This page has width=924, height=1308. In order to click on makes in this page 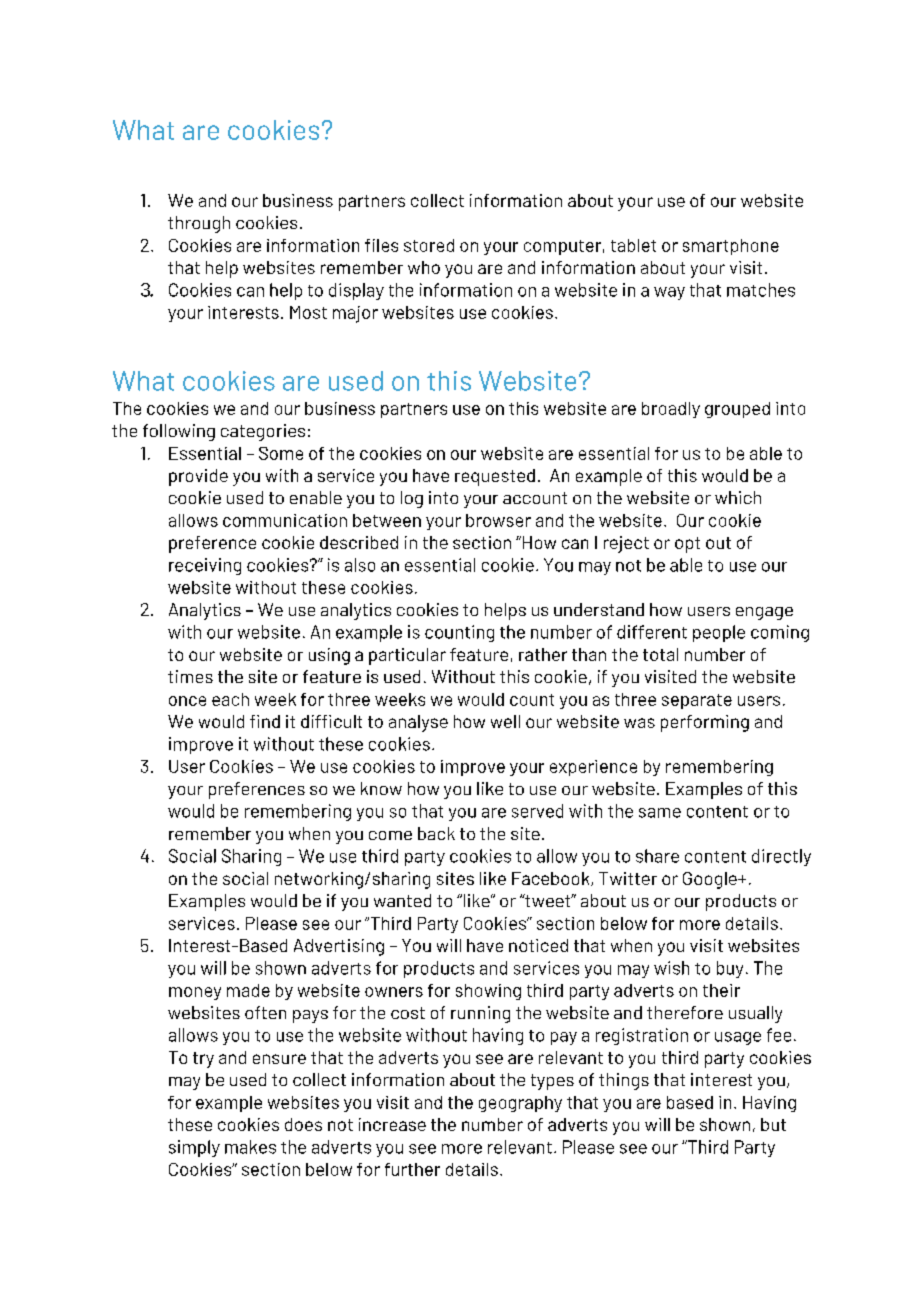, I will do `click(250, 1147)`.
